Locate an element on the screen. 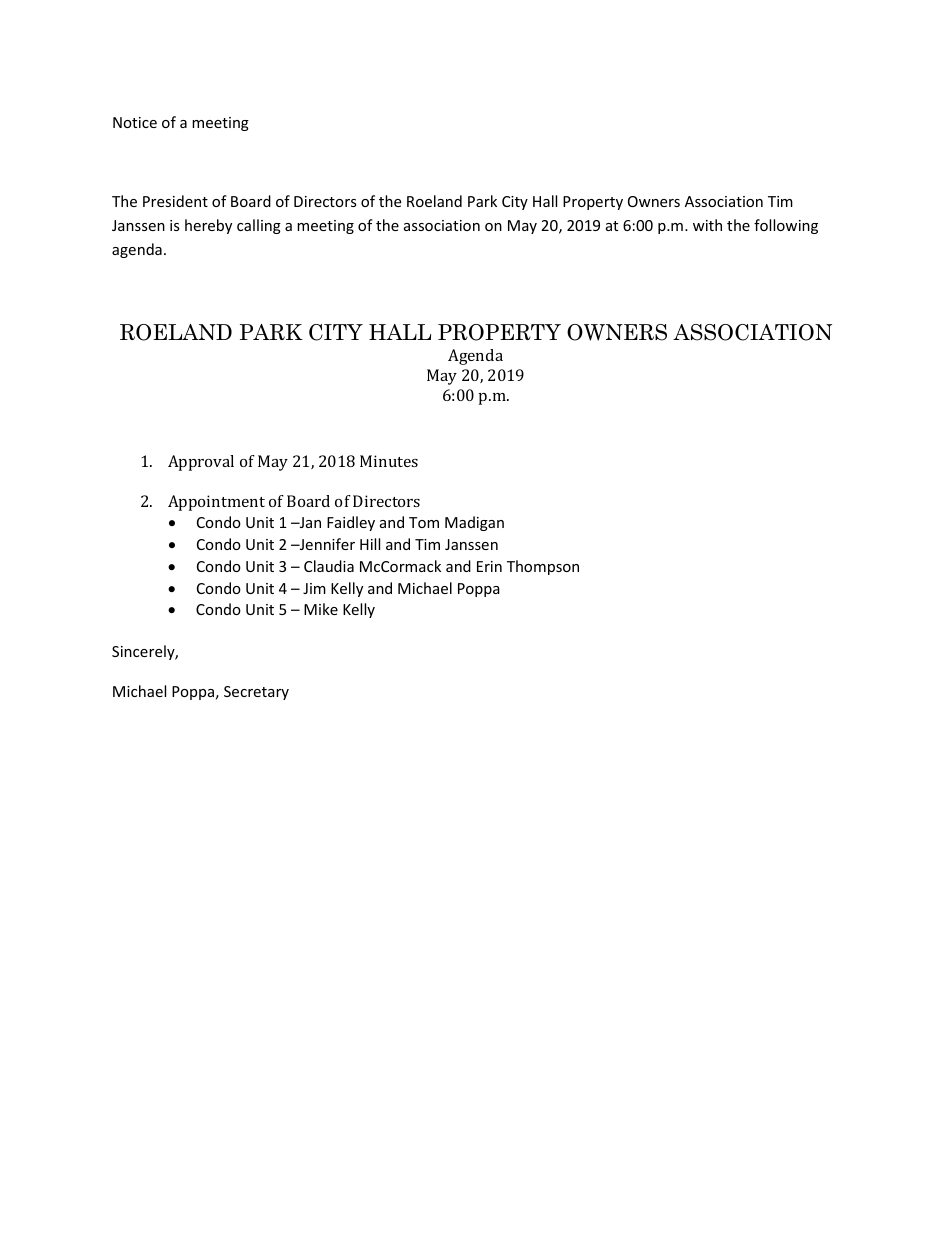 This screenshot has width=952, height=1233. Mike is located at coordinates (321, 609).
